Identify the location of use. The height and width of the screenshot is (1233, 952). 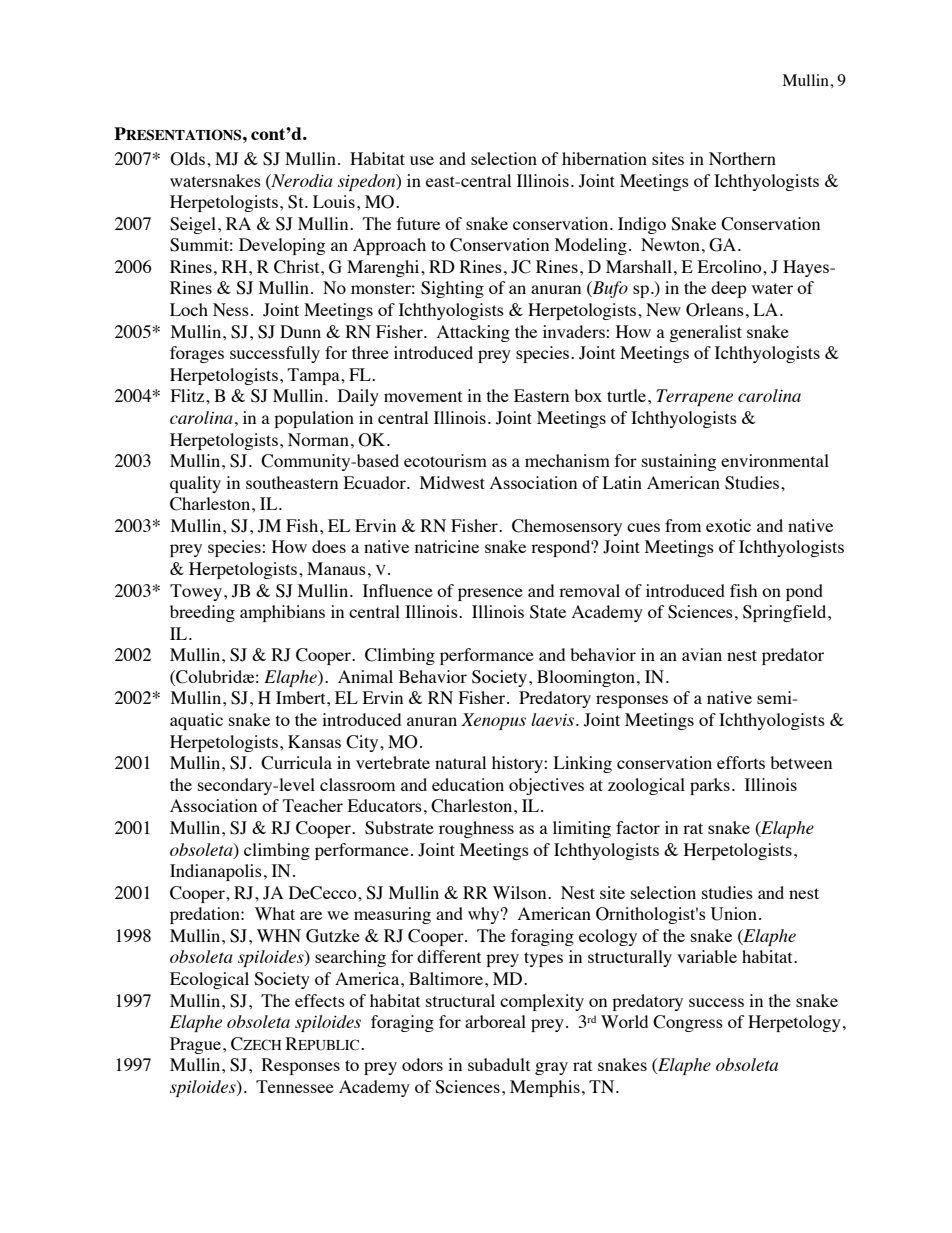
(422, 160).
